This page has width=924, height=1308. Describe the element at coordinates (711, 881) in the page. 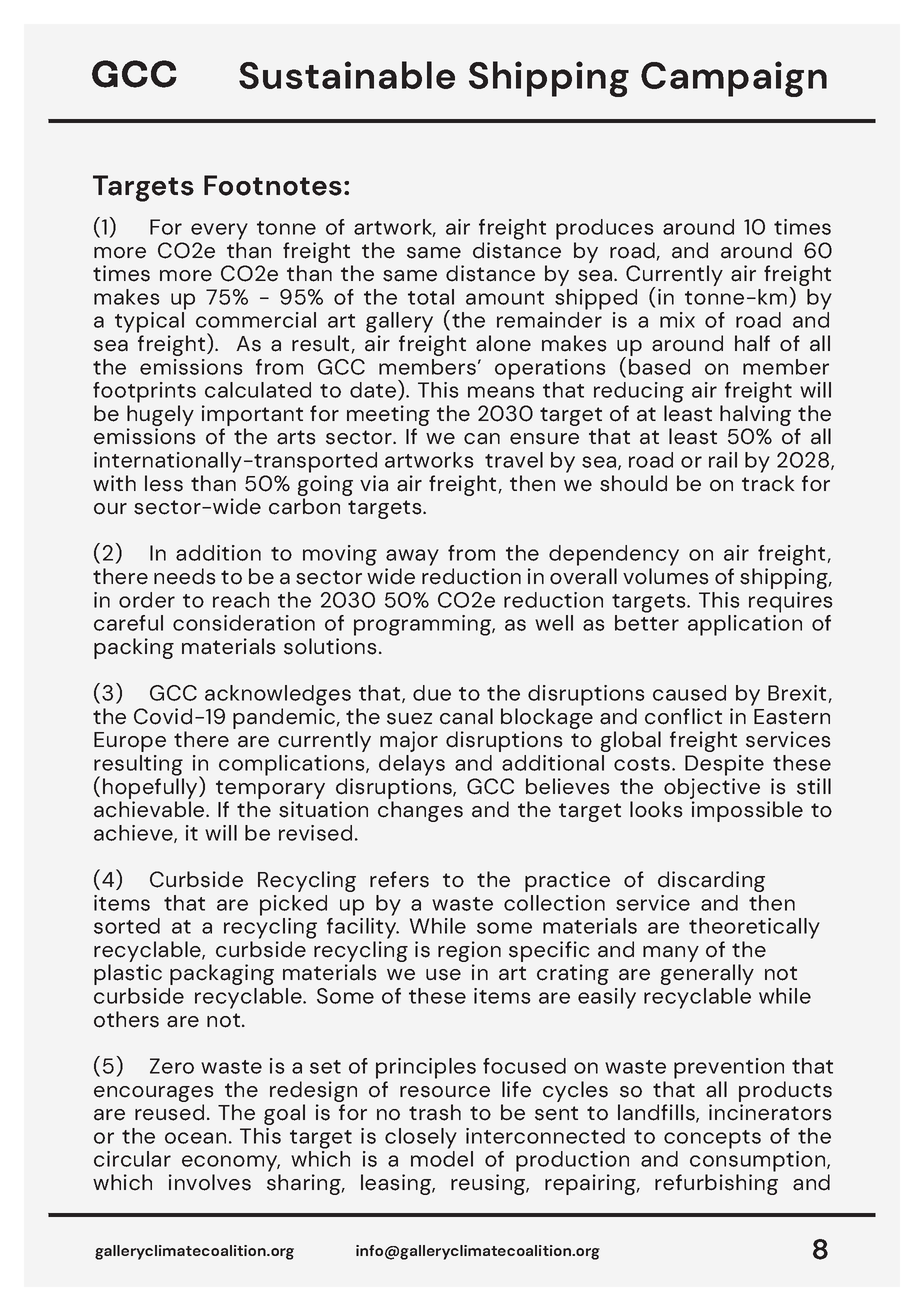

I see `discarding` at that location.
